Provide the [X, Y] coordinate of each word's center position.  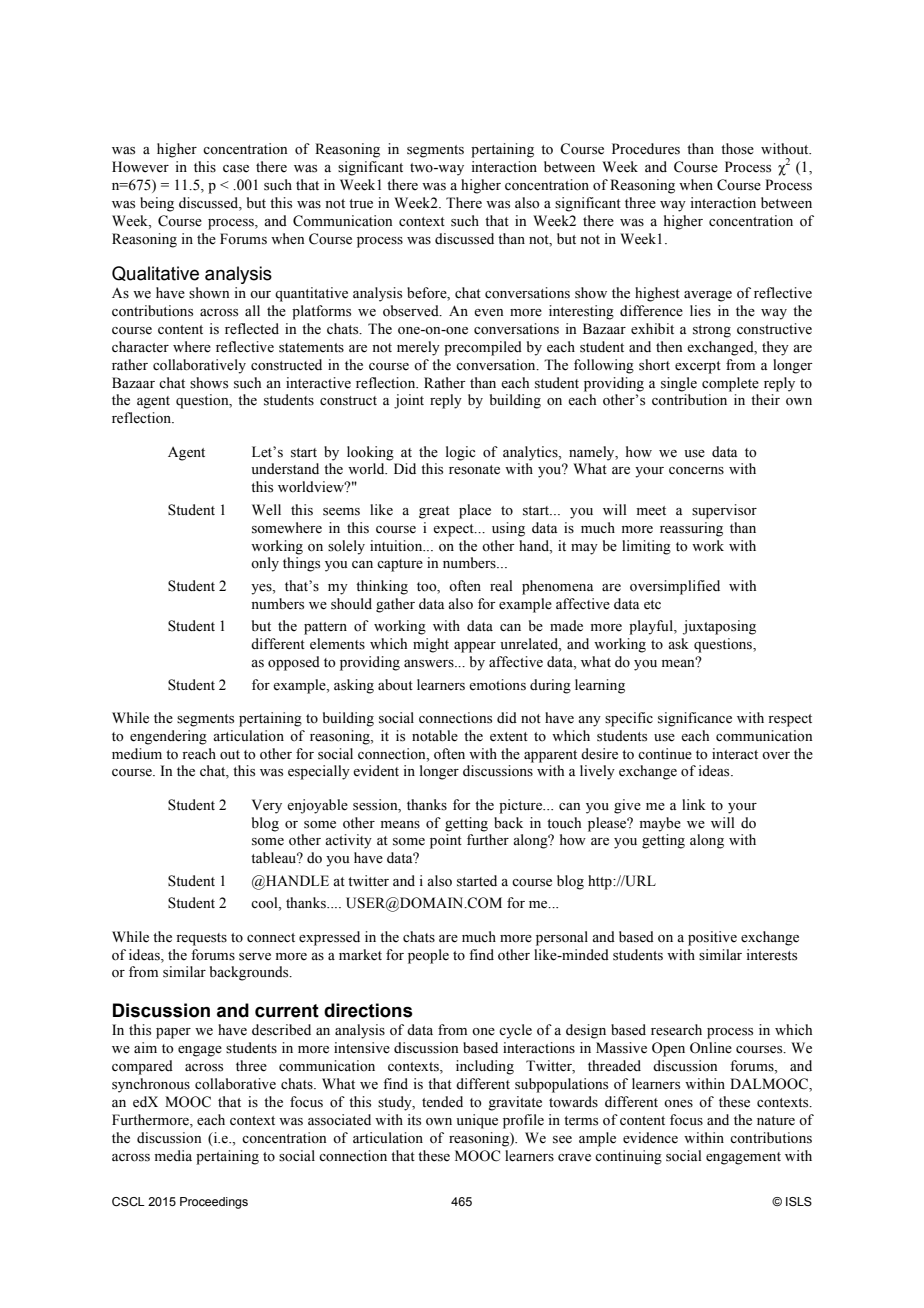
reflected [252, 329]
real [501, 586]
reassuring [691, 529]
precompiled [483, 348]
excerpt [698, 367]
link [694, 804]
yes [262, 589]
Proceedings [214, 1203]
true [361, 204]
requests [201, 939]
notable [435, 736]
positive [712, 938]
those [737, 149]
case [236, 169]
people [428, 956]
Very [267, 806]
